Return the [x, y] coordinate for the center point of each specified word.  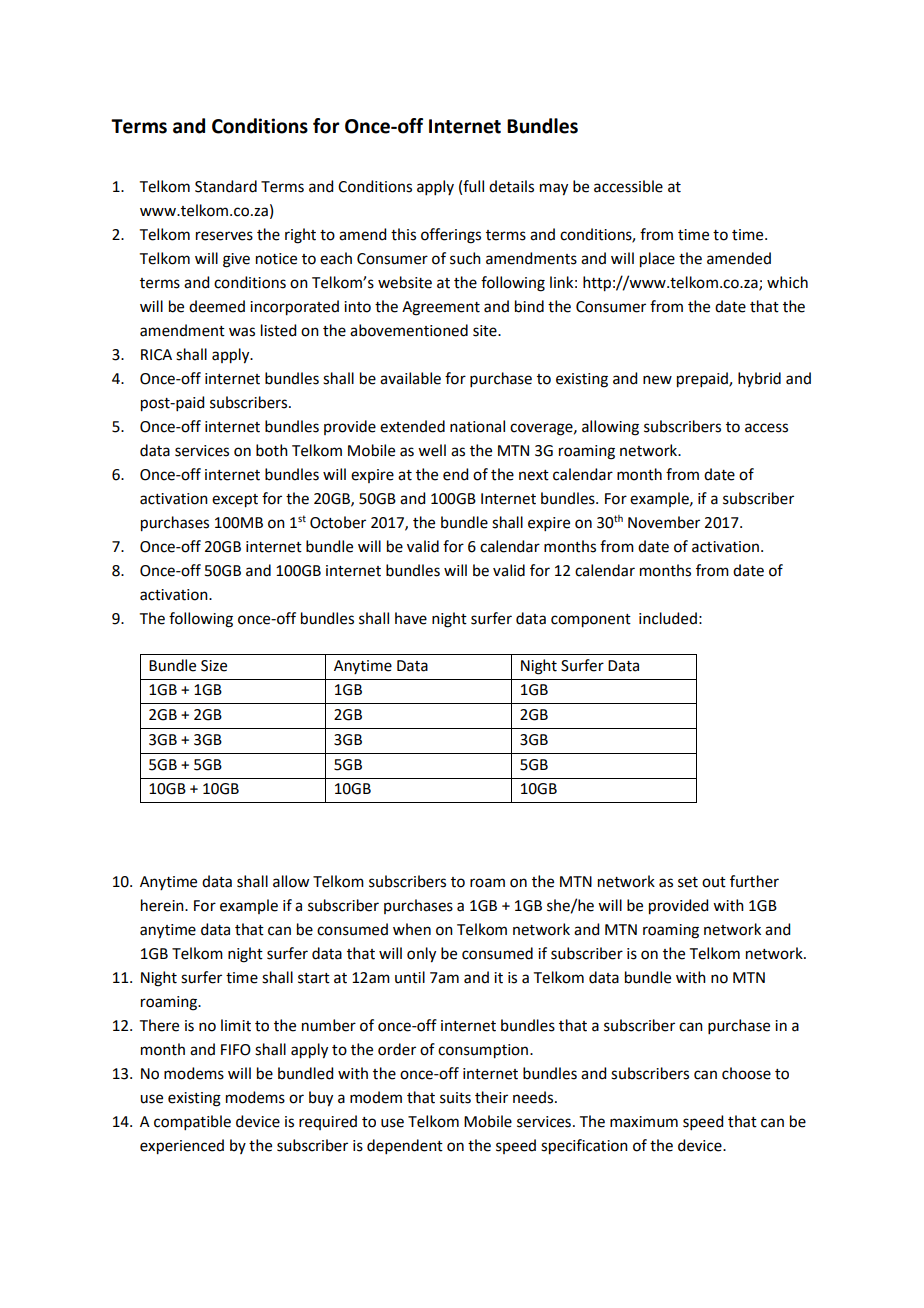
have [411, 618]
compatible [192, 1122]
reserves [224, 236]
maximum [644, 1122]
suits [455, 1098]
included [668, 618]
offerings [451, 236]
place [657, 260]
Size [214, 666]
